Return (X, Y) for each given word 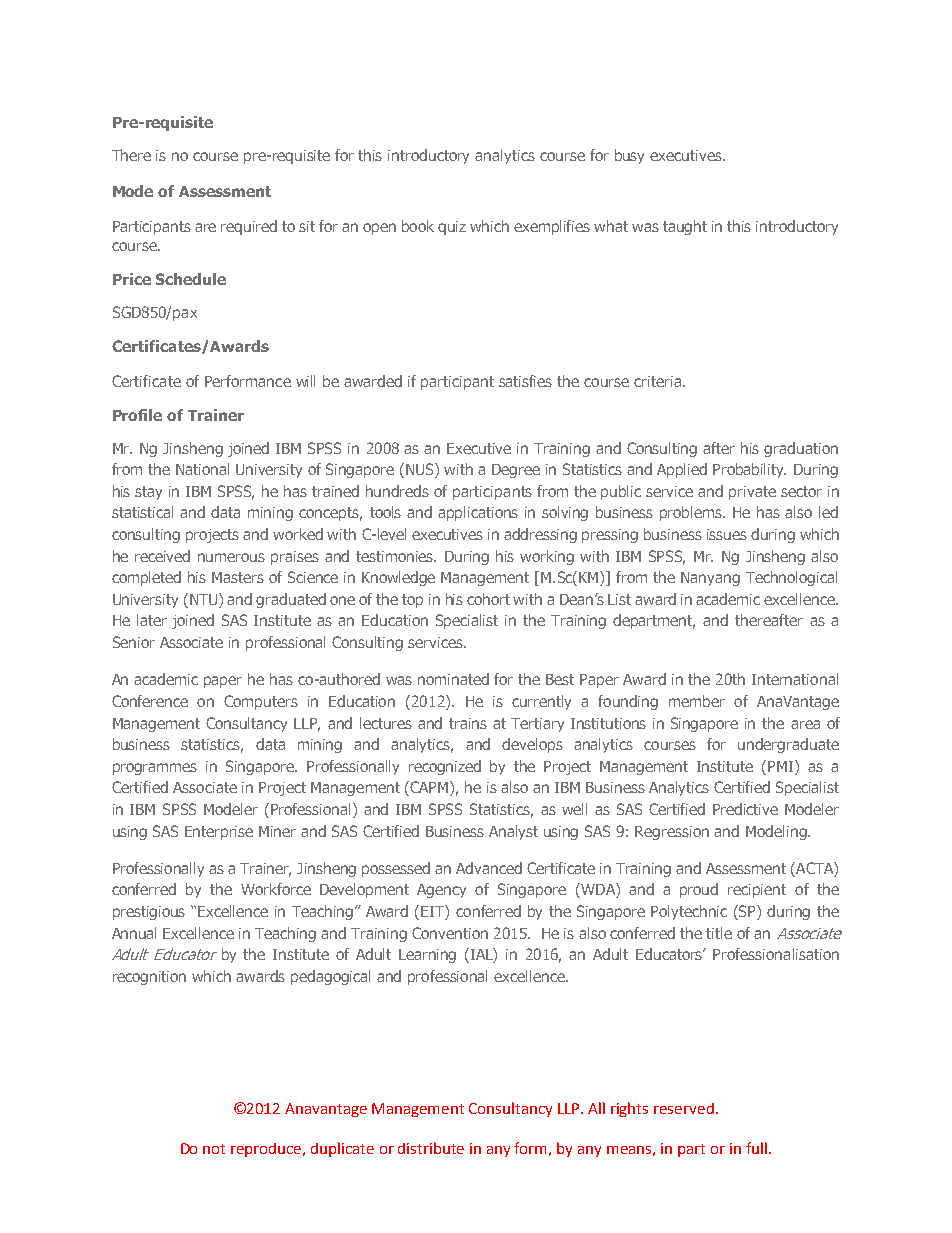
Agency (441, 891)
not (214, 1149)
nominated (453, 679)
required (249, 227)
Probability (749, 470)
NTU (205, 600)
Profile (137, 415)
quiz (452, 228)
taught (685, 227)
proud (699, 890)
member (697, 701)
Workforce (276, 889)
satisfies (525, 381)
